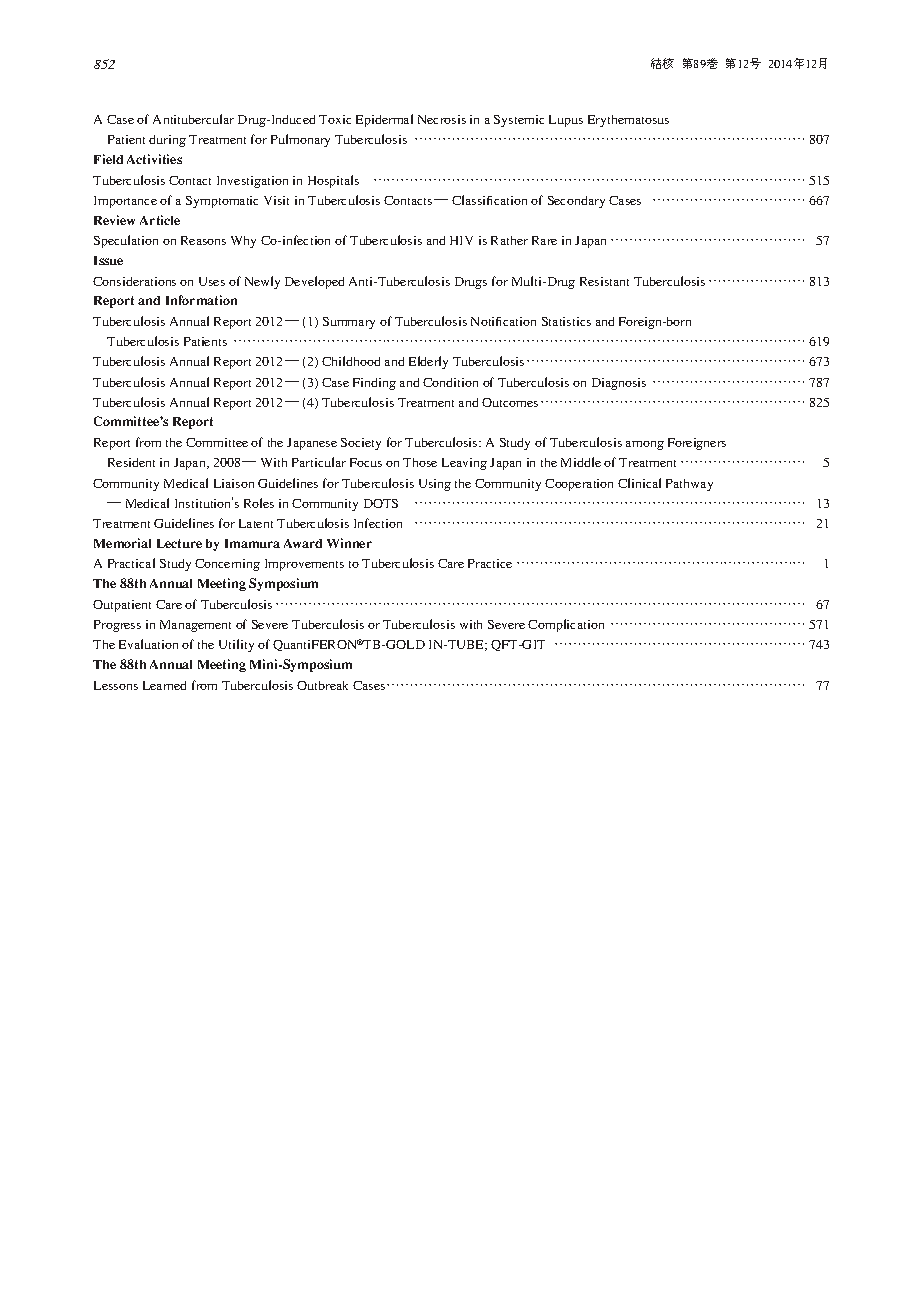  I want to click on Outbreak, so click(322, 685).
